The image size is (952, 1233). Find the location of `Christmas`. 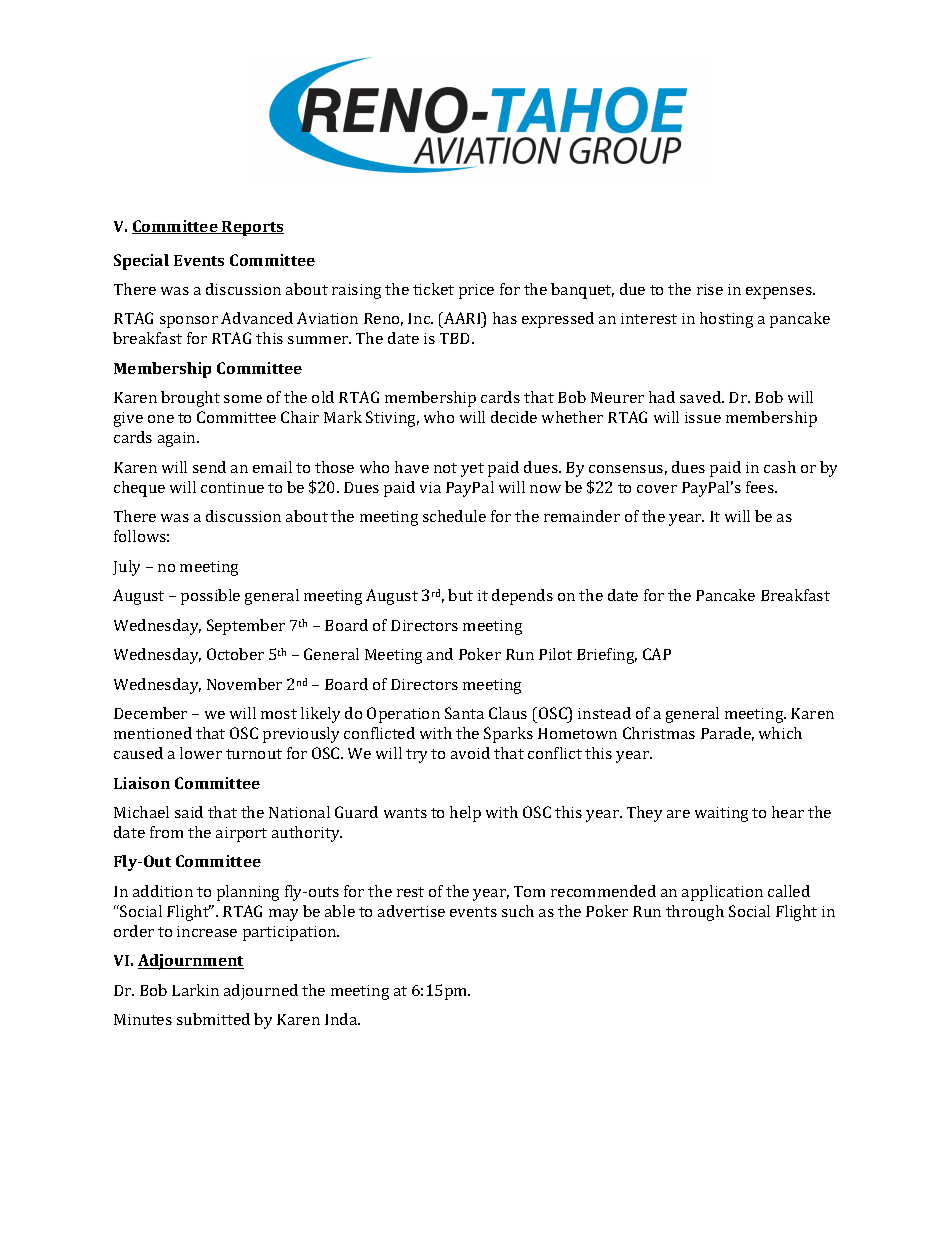

Christmas is located at coordinates (659, 733).
